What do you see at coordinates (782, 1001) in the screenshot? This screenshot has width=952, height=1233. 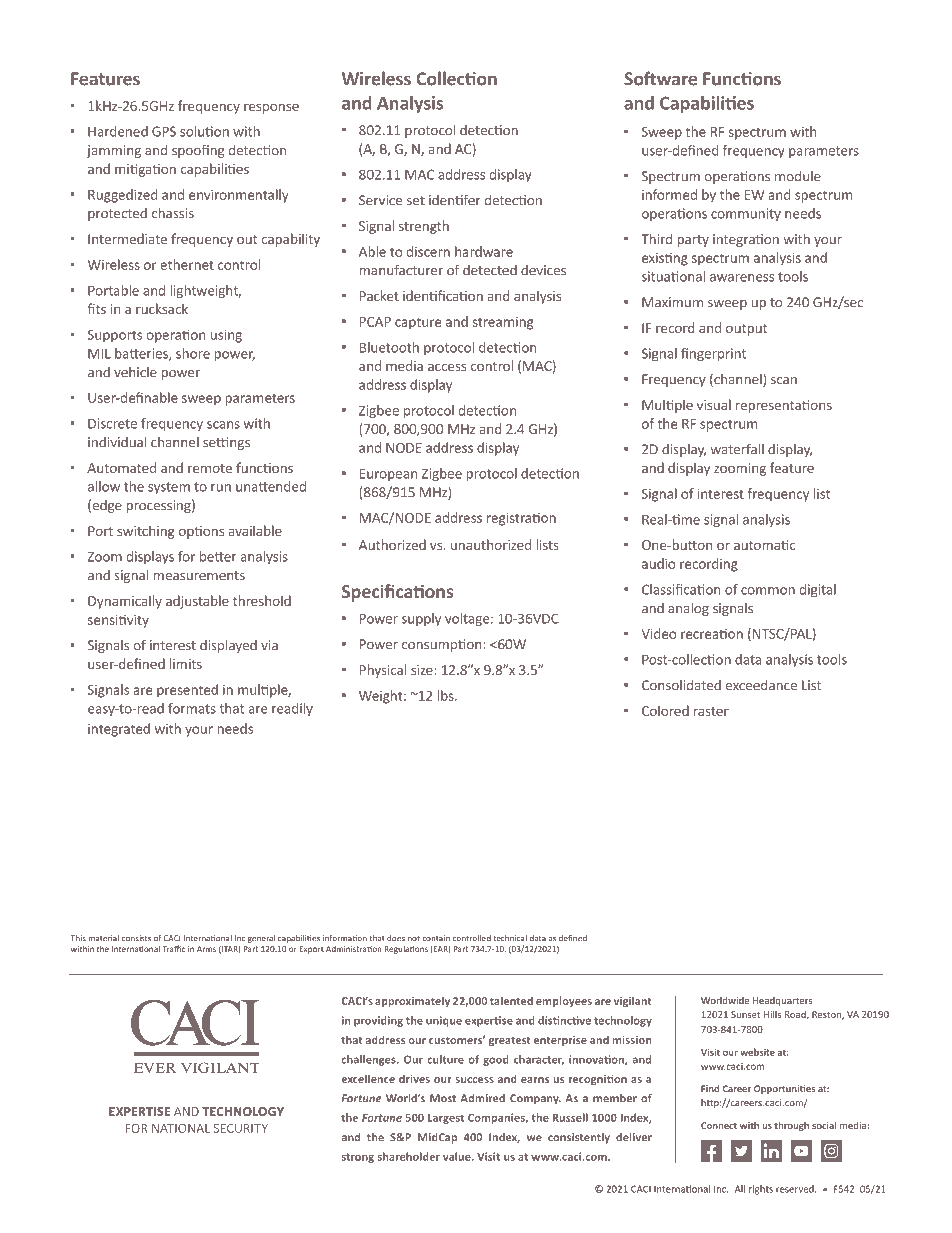 I see `Headquarters` at bounding box center [782, 1001].
